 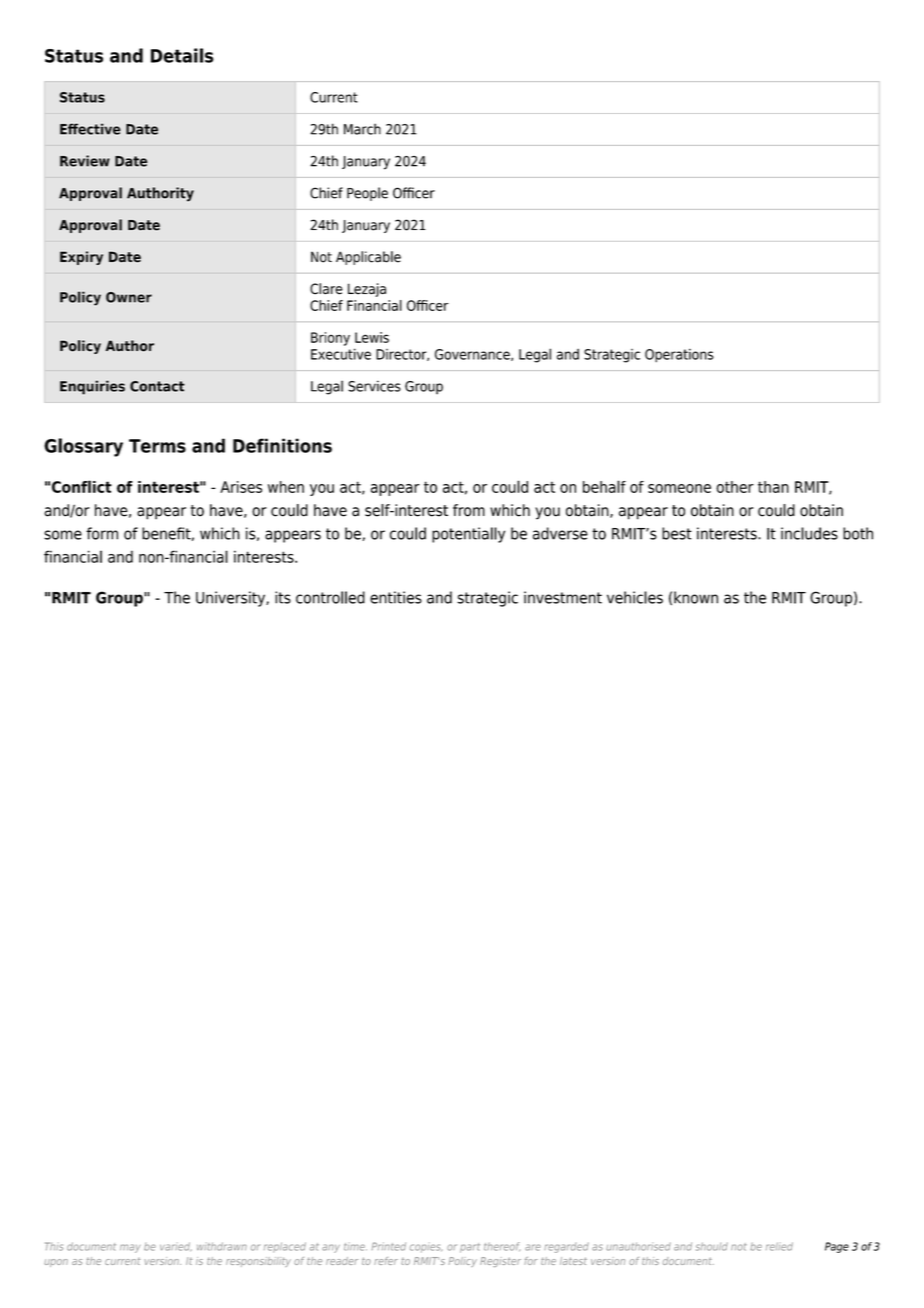 What do you see at coordinates (779, 1246) in the image?
I see `relied` at bounding box center [779, 1246].
